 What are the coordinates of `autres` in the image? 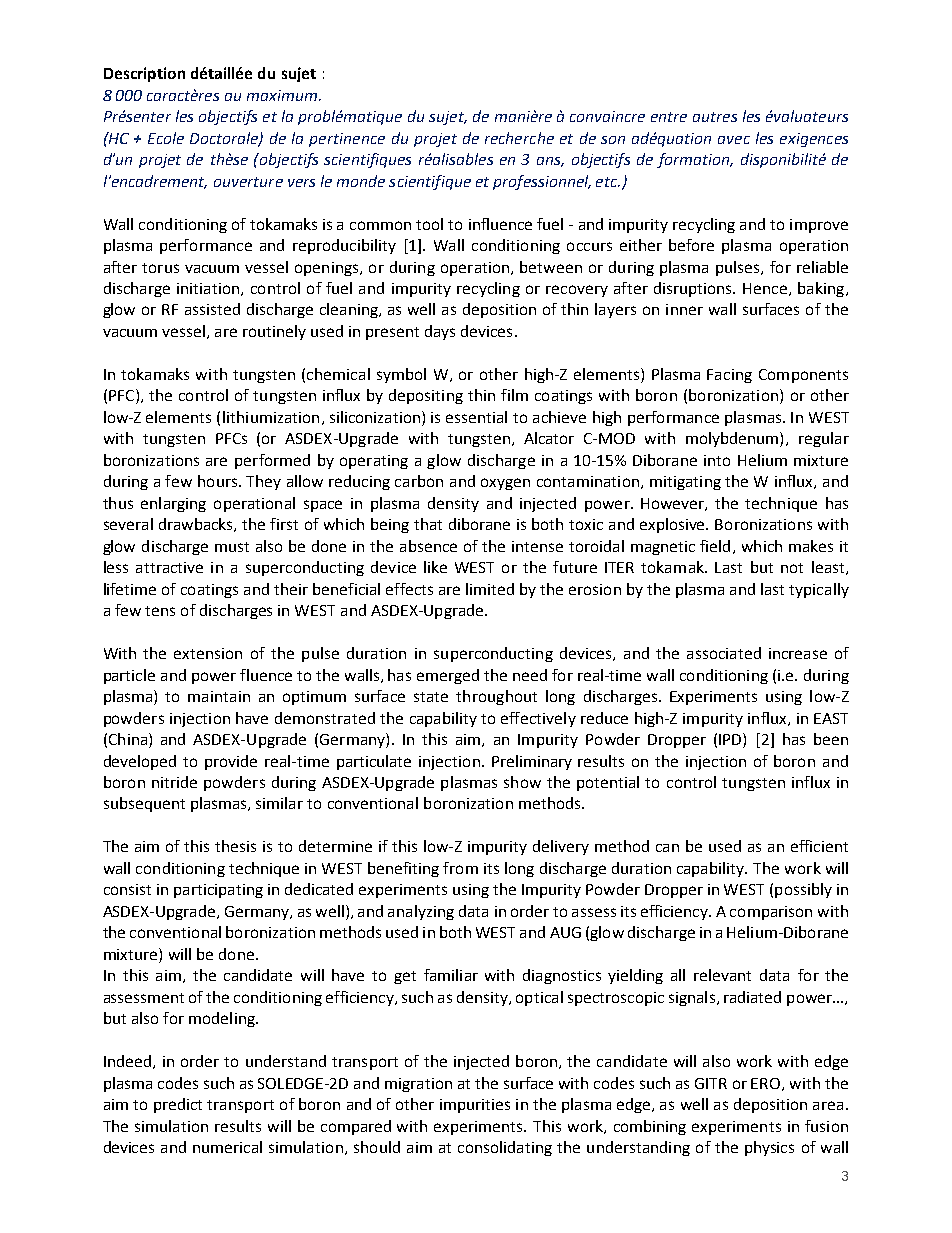 It's located at (715, 117).
